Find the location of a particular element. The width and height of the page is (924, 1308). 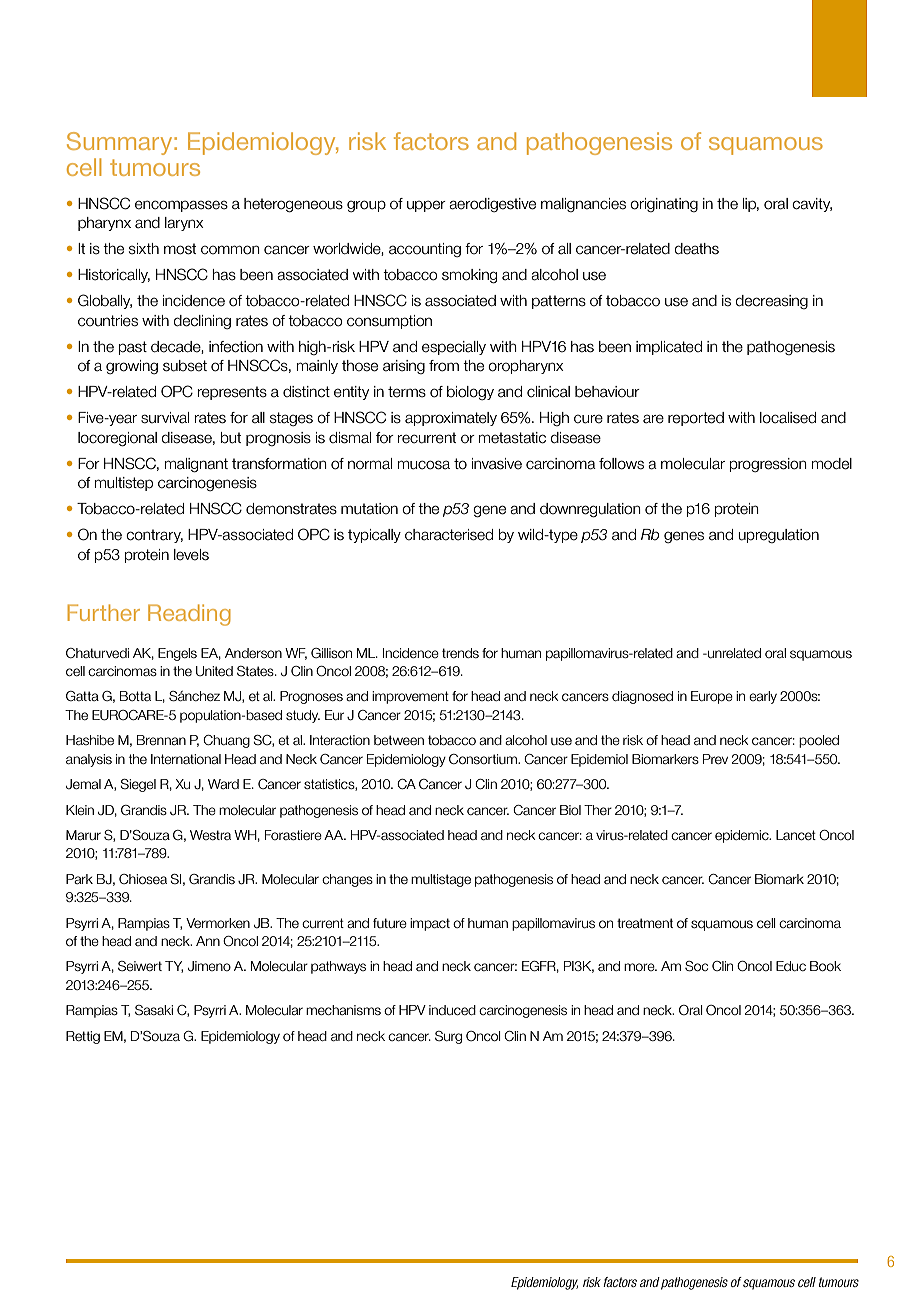

induced is located at coordinates (452, 1010).
